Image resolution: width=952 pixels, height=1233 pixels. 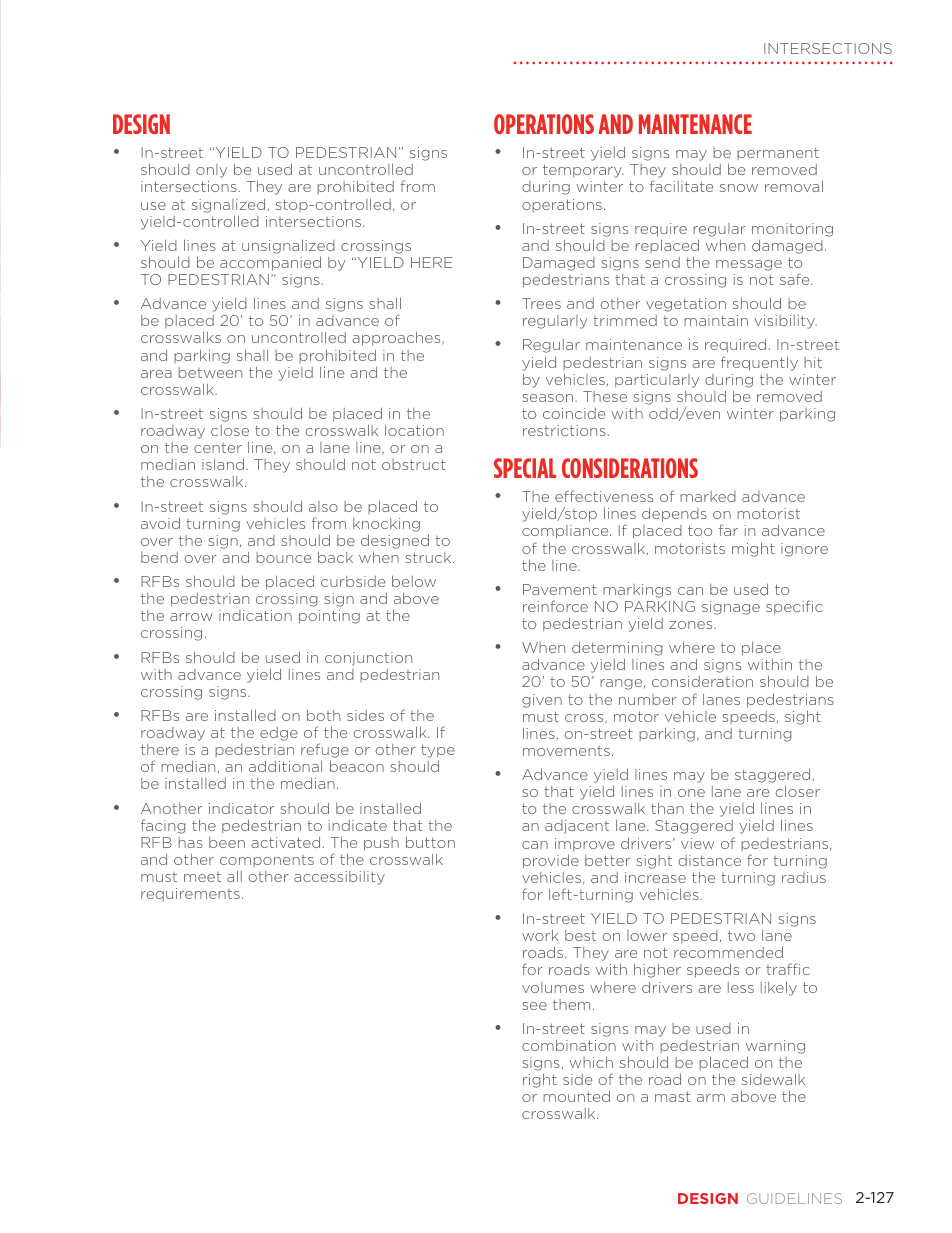 What do you see at coordinates (692, 625) in the image?
I see `zones` at bounding box center [692, 625].
